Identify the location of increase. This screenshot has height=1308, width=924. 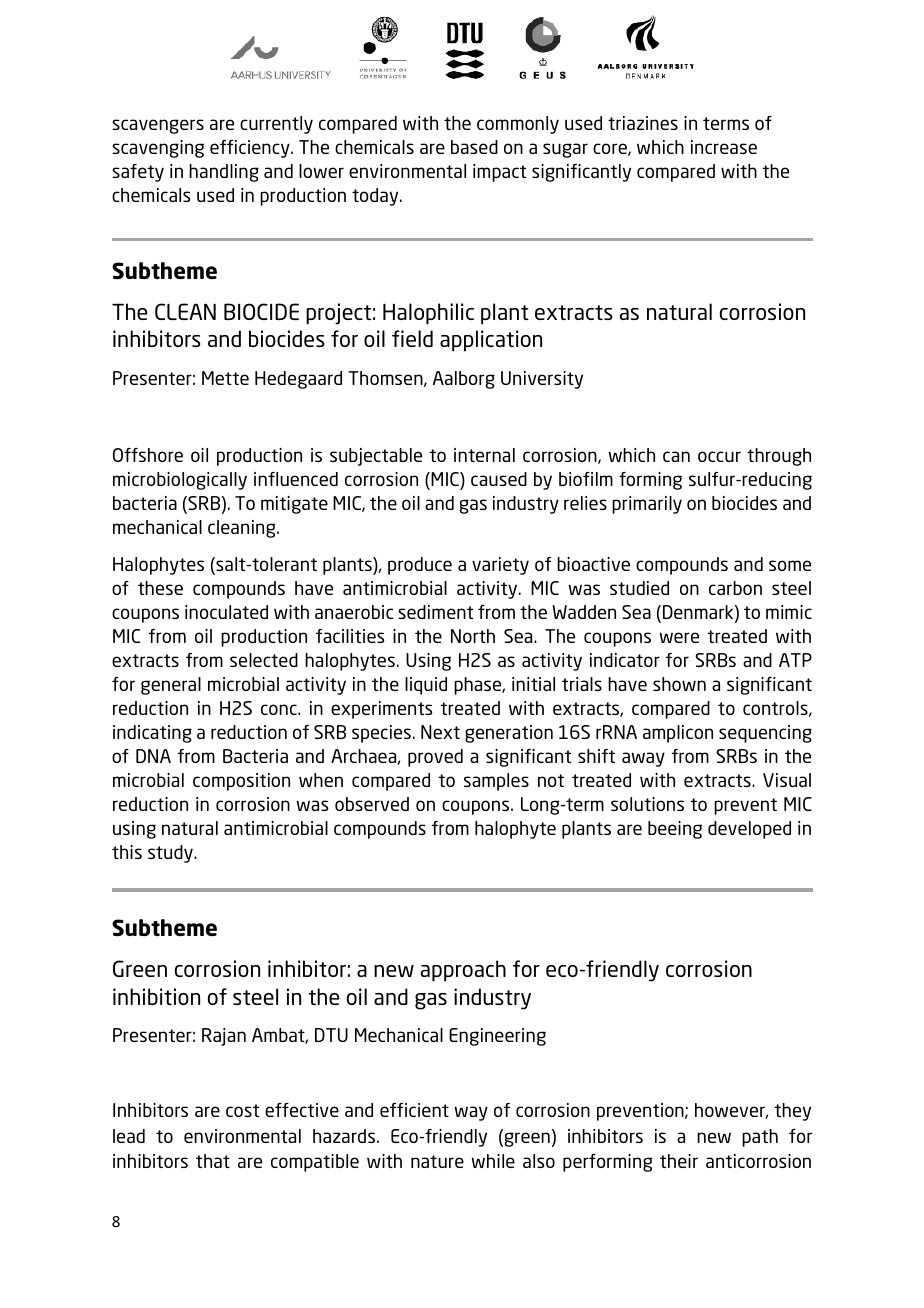
(724, 147).
